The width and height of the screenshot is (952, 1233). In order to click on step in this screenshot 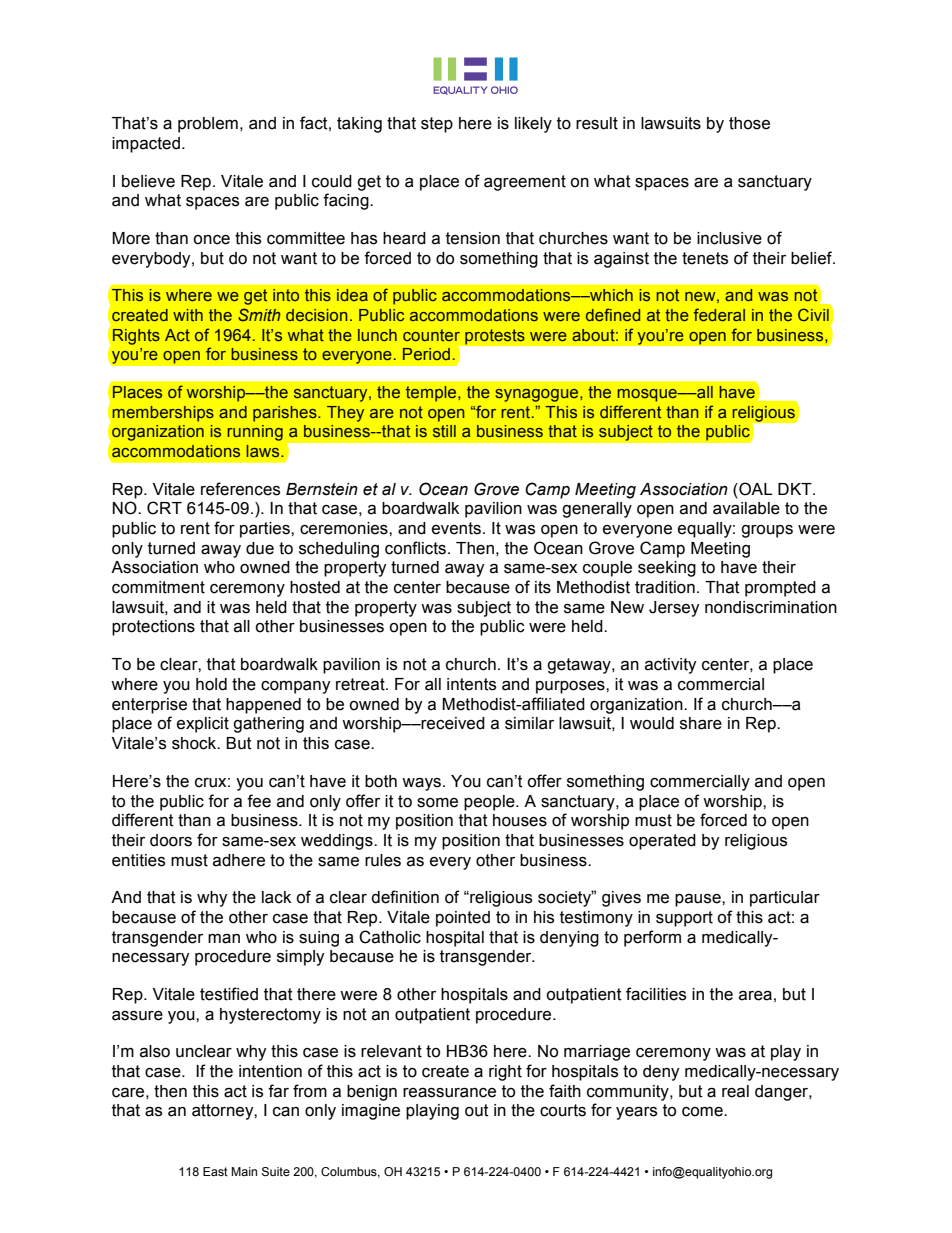, I will do `click(437, 125)`.
